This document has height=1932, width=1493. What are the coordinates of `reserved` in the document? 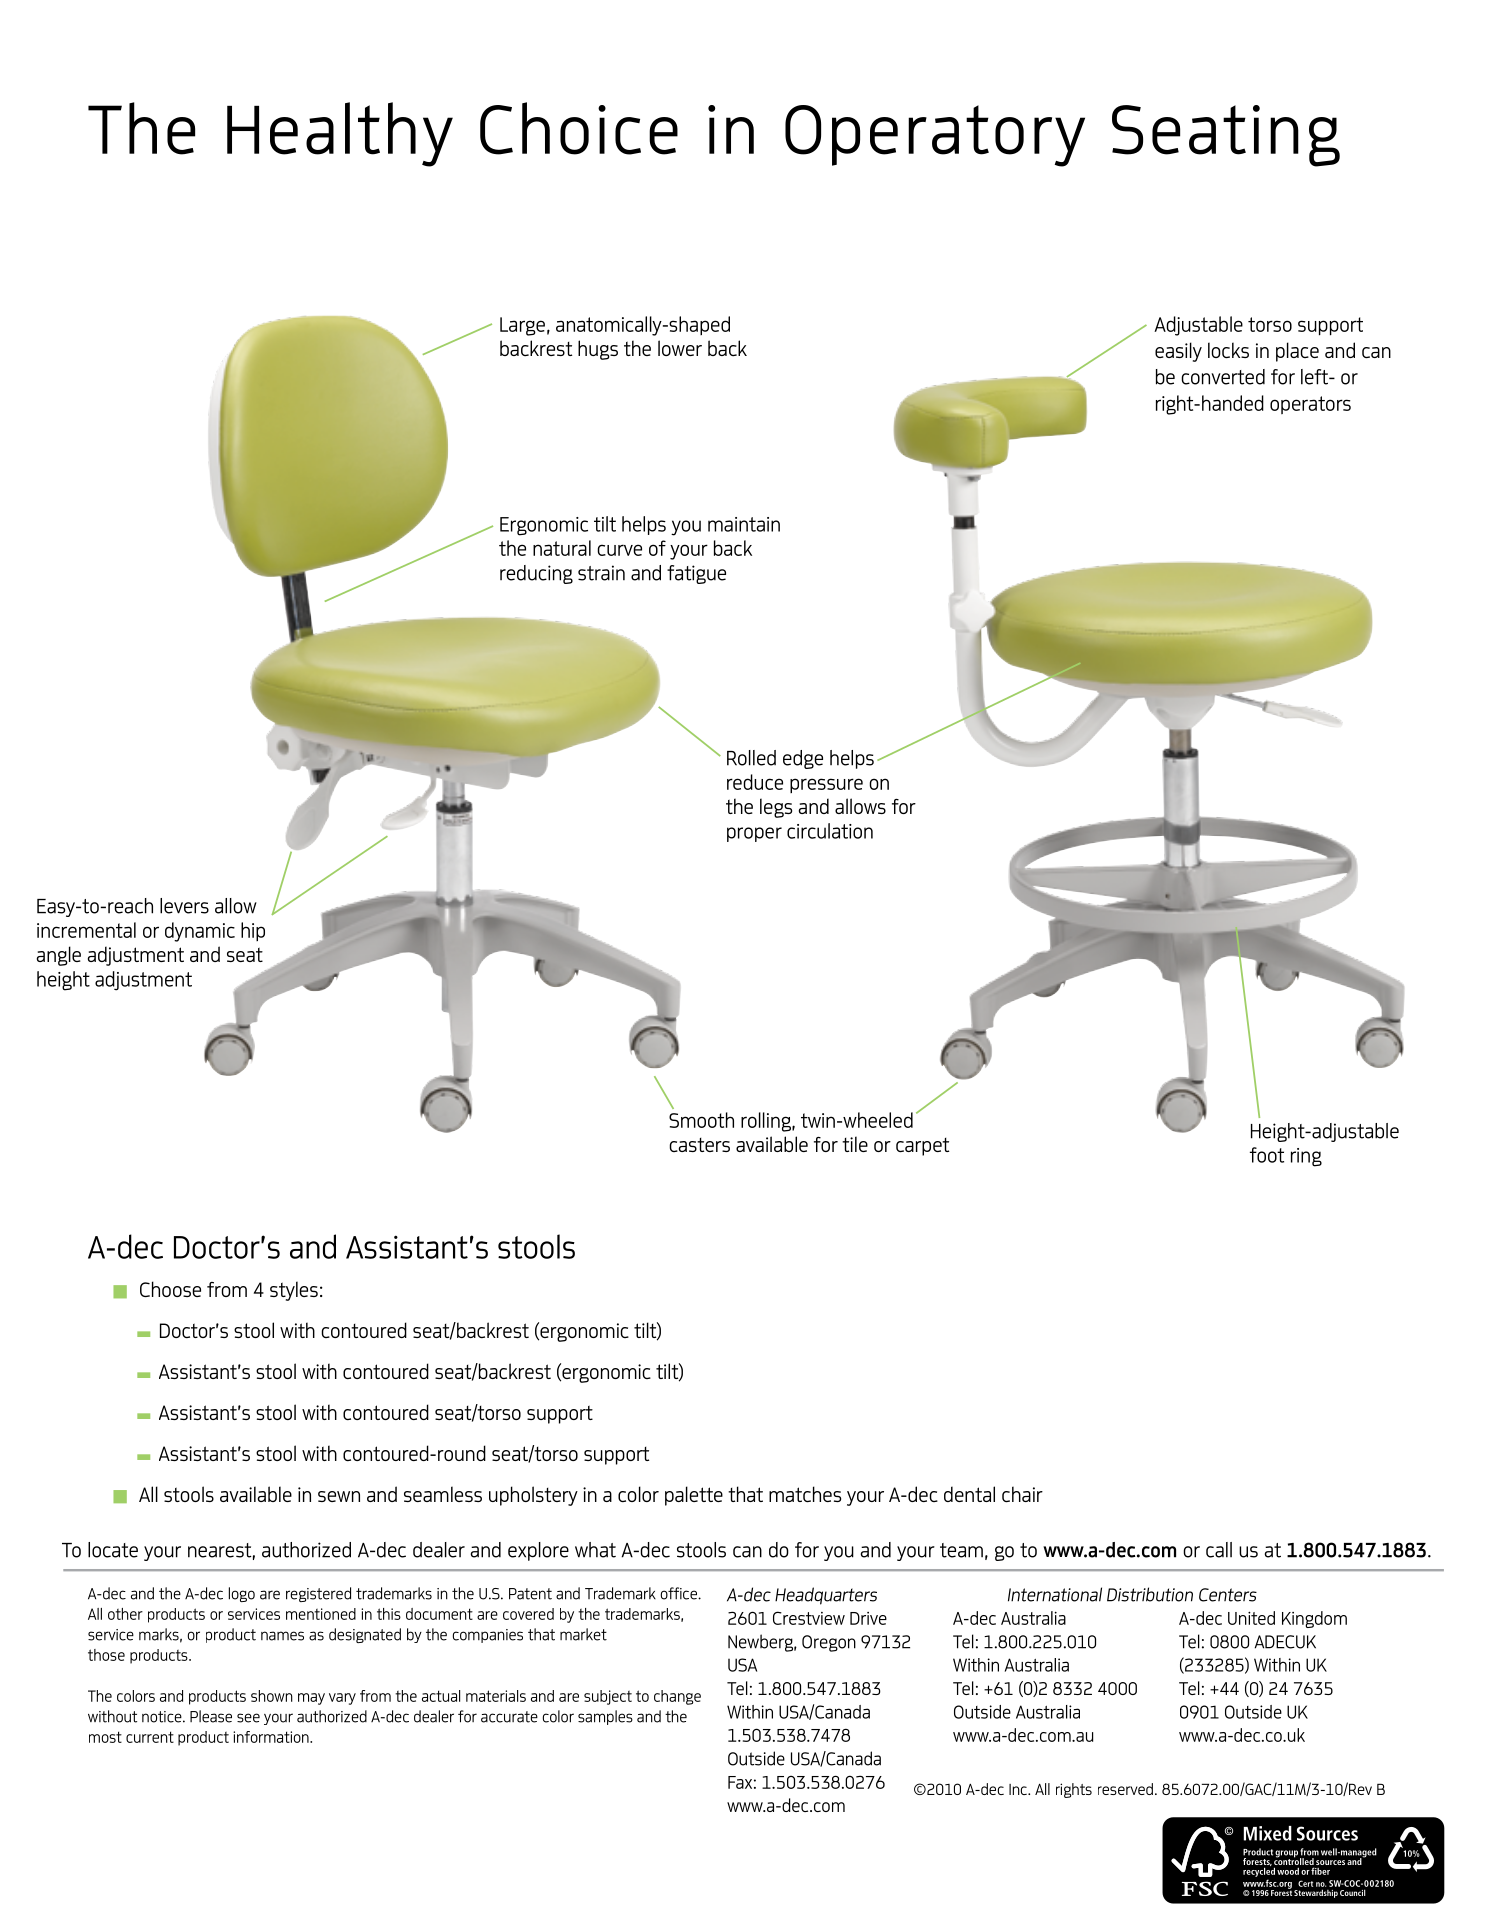 It's located at (1125, 1789).
